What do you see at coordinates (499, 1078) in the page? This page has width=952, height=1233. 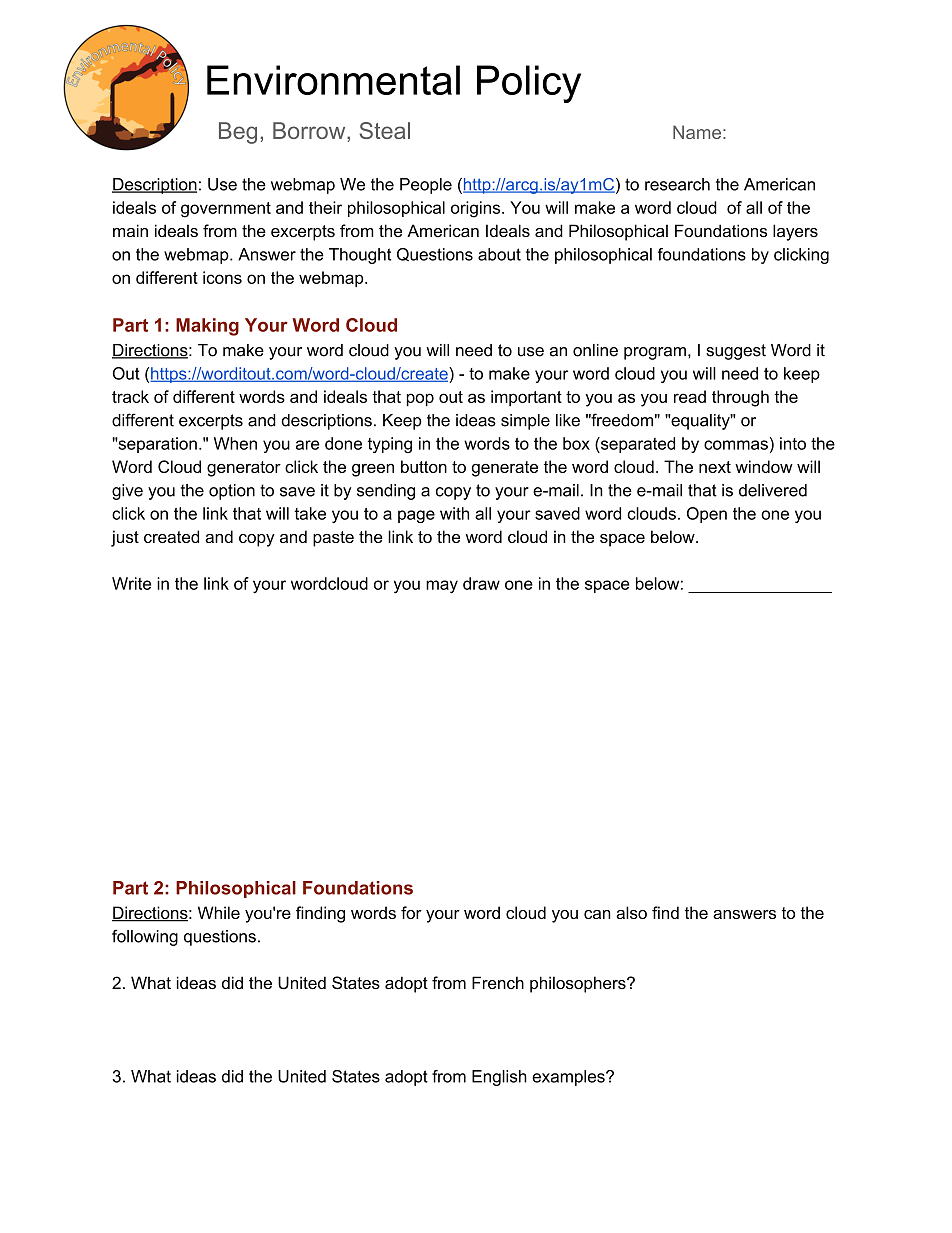 I see `English` at bounding box center [499, 1078].
